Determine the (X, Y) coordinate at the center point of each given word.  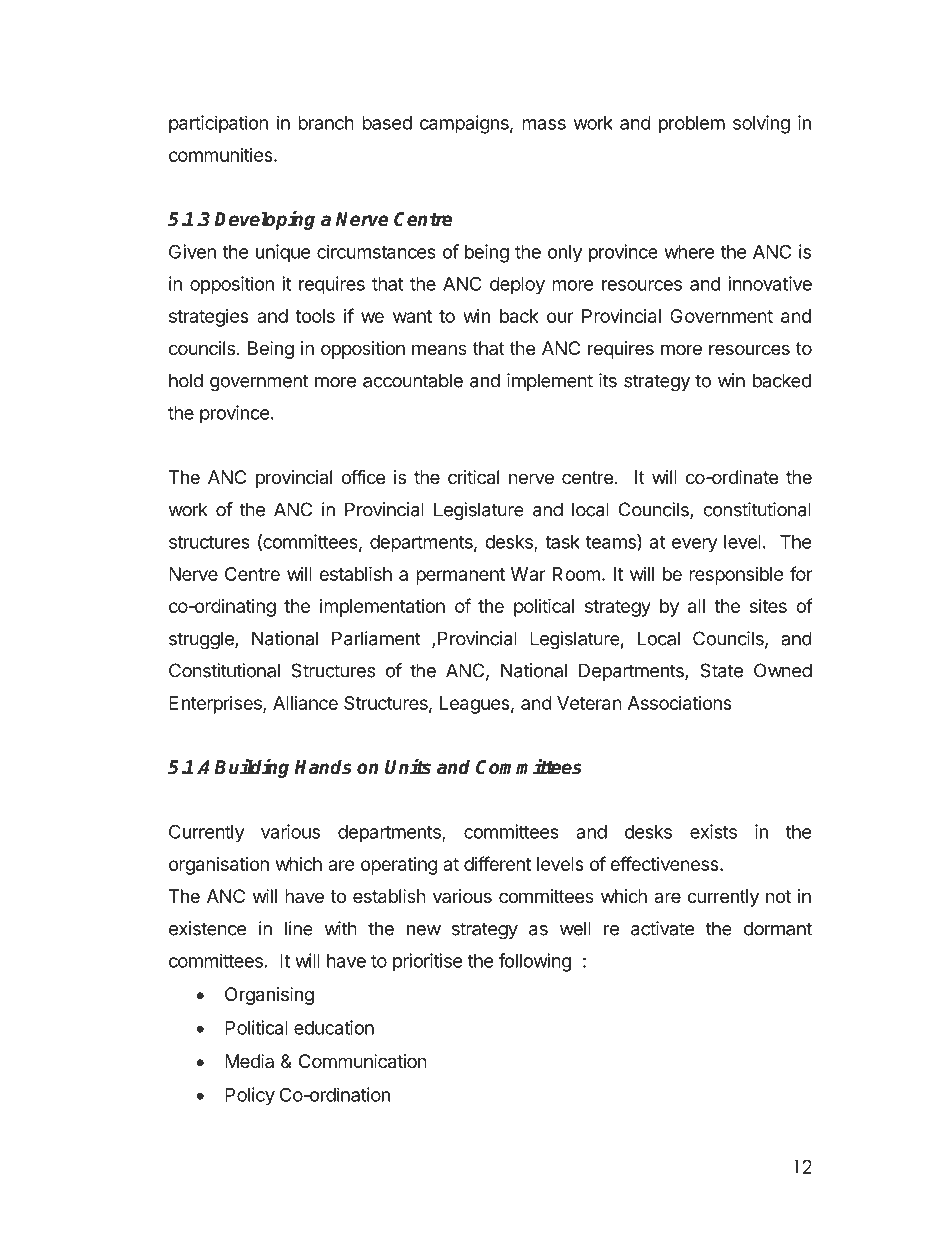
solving (761, 124)
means (439, 350)
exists (713, 831)
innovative (770, 283)
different (497, 863)
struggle (202, 640)
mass (544, 124)
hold (186, 380)
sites (768, 606)
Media (249, 1061)
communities (222, 155)
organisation (219, 866)
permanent (460, 576)
